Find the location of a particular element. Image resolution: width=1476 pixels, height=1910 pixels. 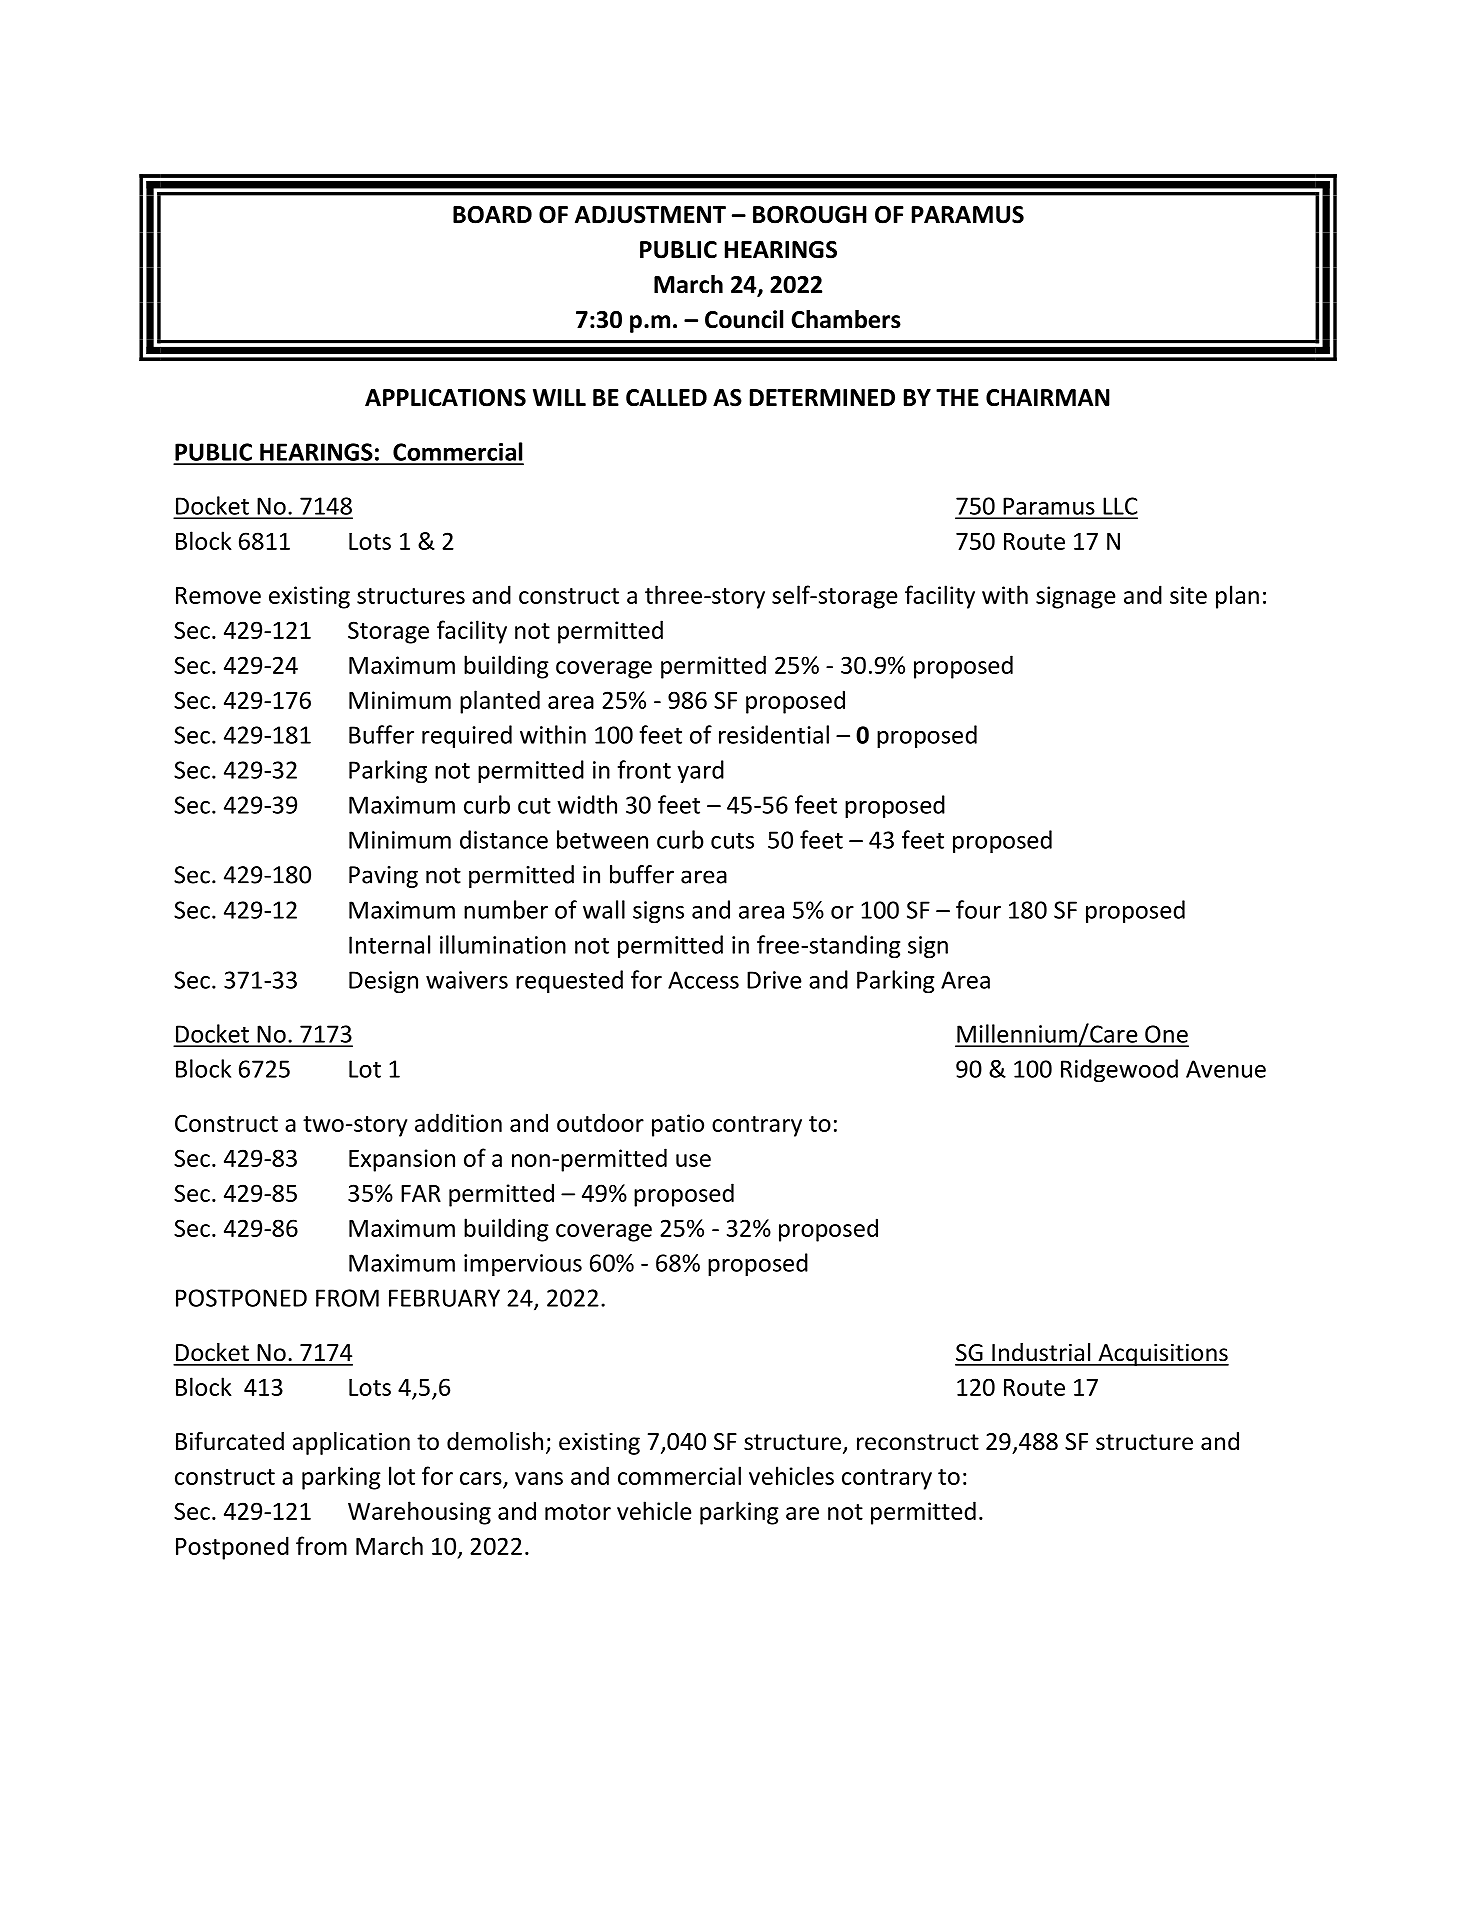

ADJUSTMENT is located at coordinates (650, 215).
